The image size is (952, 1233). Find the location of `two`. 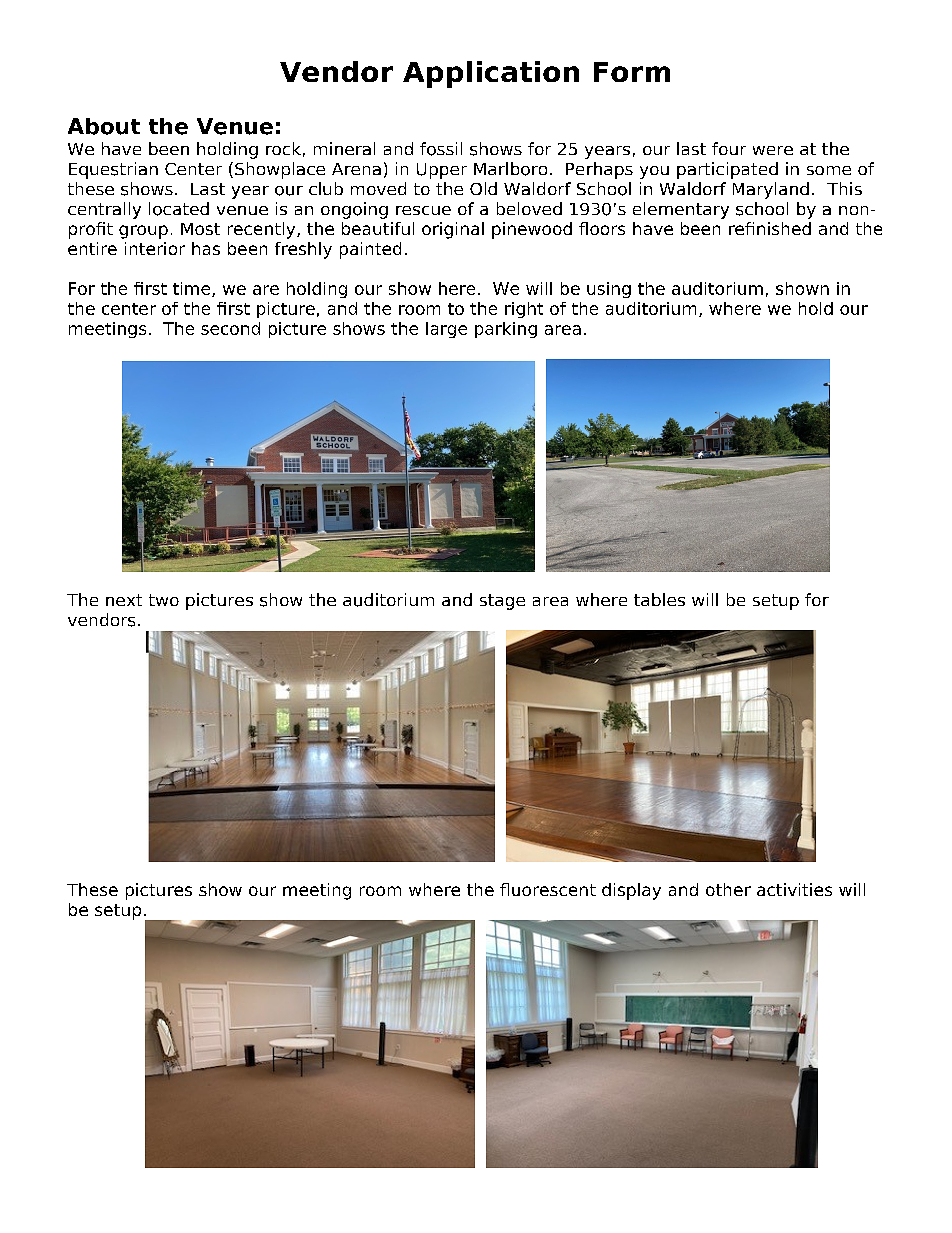

two is located at coordinates (164, 600).
